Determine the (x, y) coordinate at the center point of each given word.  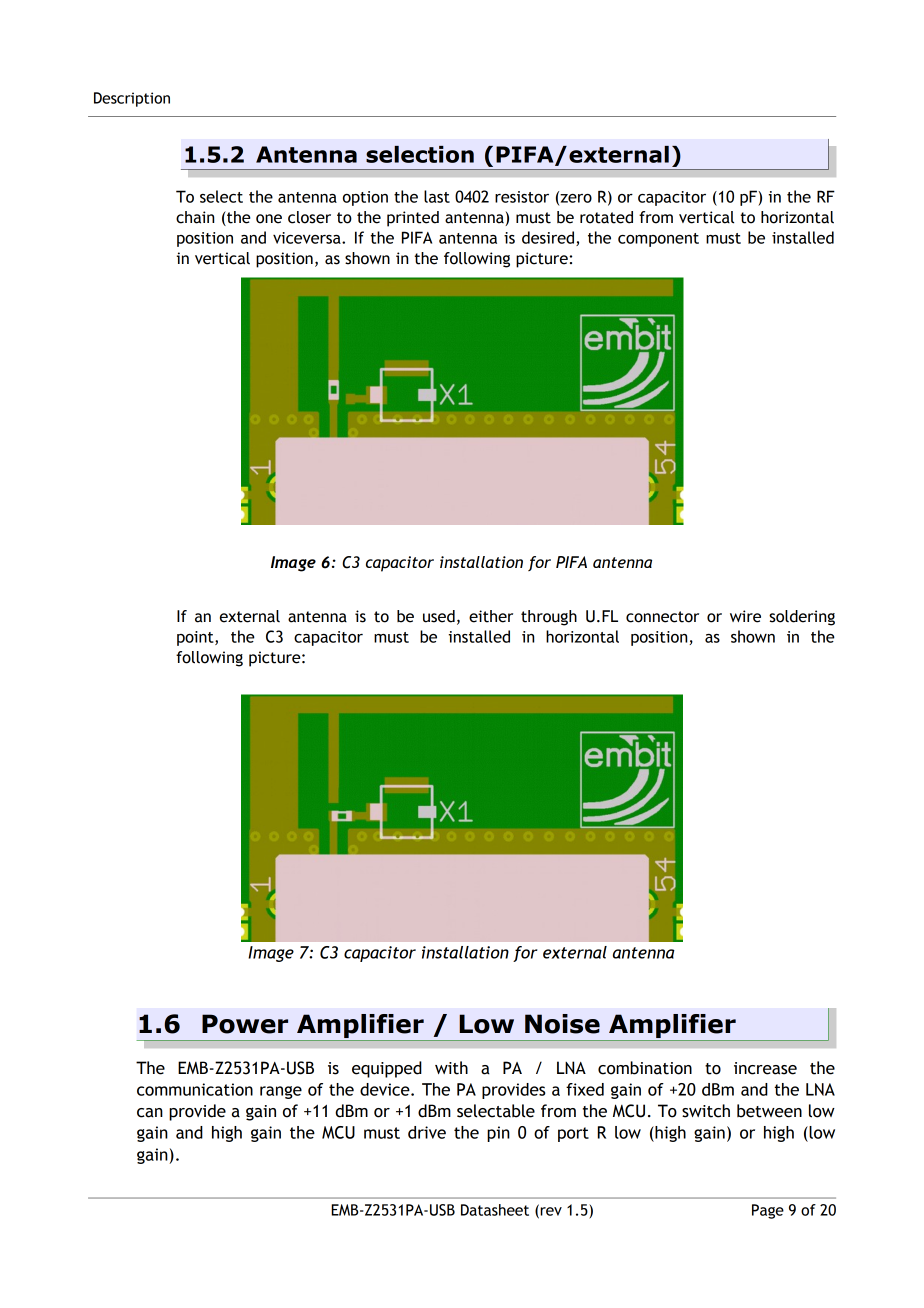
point (196, 638)
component (658, 240)
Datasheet (495, 1210)
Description (132, 99)
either (491, 616)
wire (745, 616)
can (150, 1113)
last (437, 196)
